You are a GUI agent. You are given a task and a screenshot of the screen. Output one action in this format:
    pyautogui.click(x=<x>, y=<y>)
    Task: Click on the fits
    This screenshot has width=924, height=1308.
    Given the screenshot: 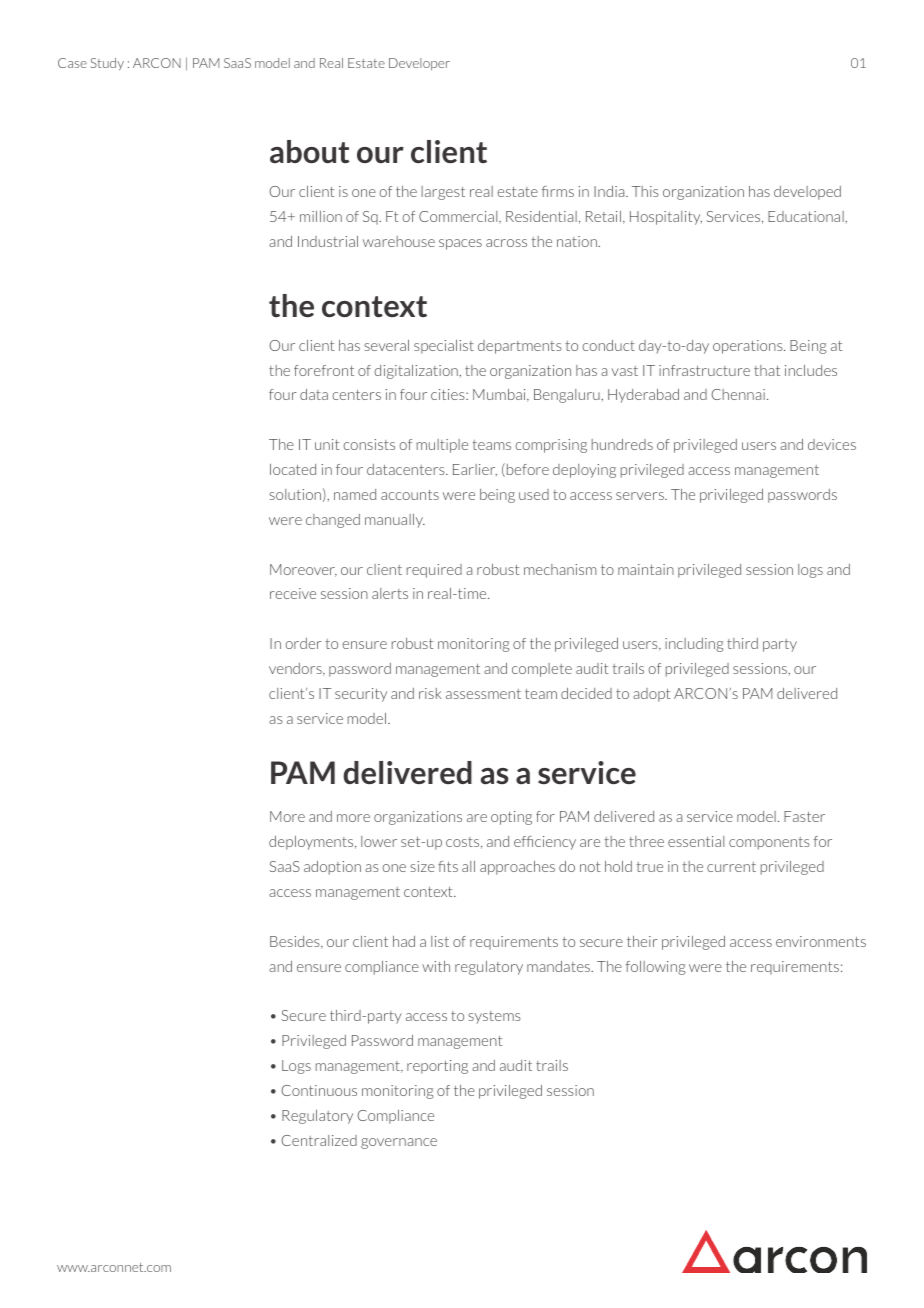 What is the action you would take?
    pyautogui.click(x=448, y=866)
